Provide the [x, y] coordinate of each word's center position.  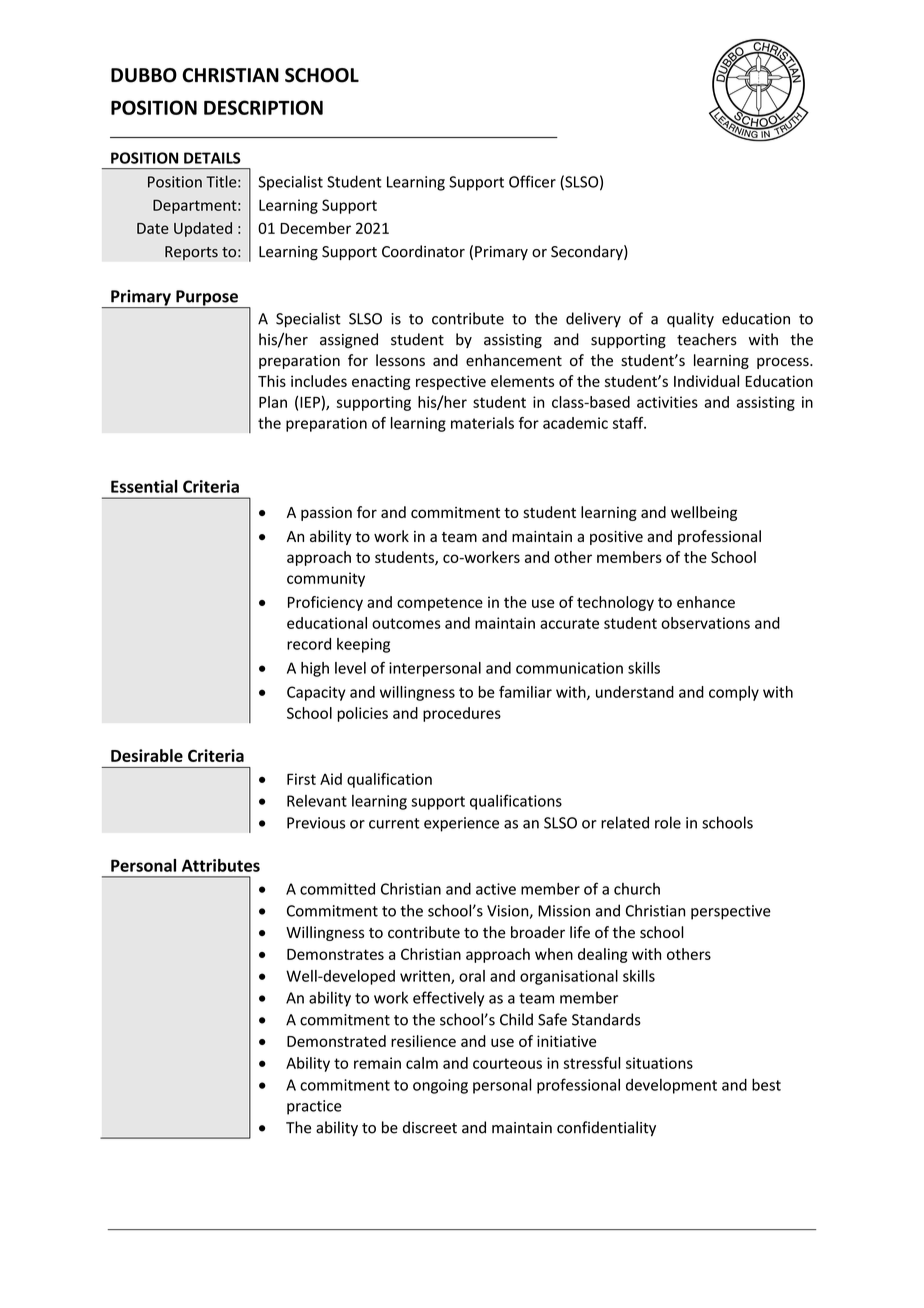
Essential [144, 486]
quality [690, 320]
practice [314, 1107]
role [668, 822]
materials [482, 423]
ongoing [440, 1086]
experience [461, 824]
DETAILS [212, 158]
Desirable [147, 755]
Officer [532, 181]
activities [667, 402]
